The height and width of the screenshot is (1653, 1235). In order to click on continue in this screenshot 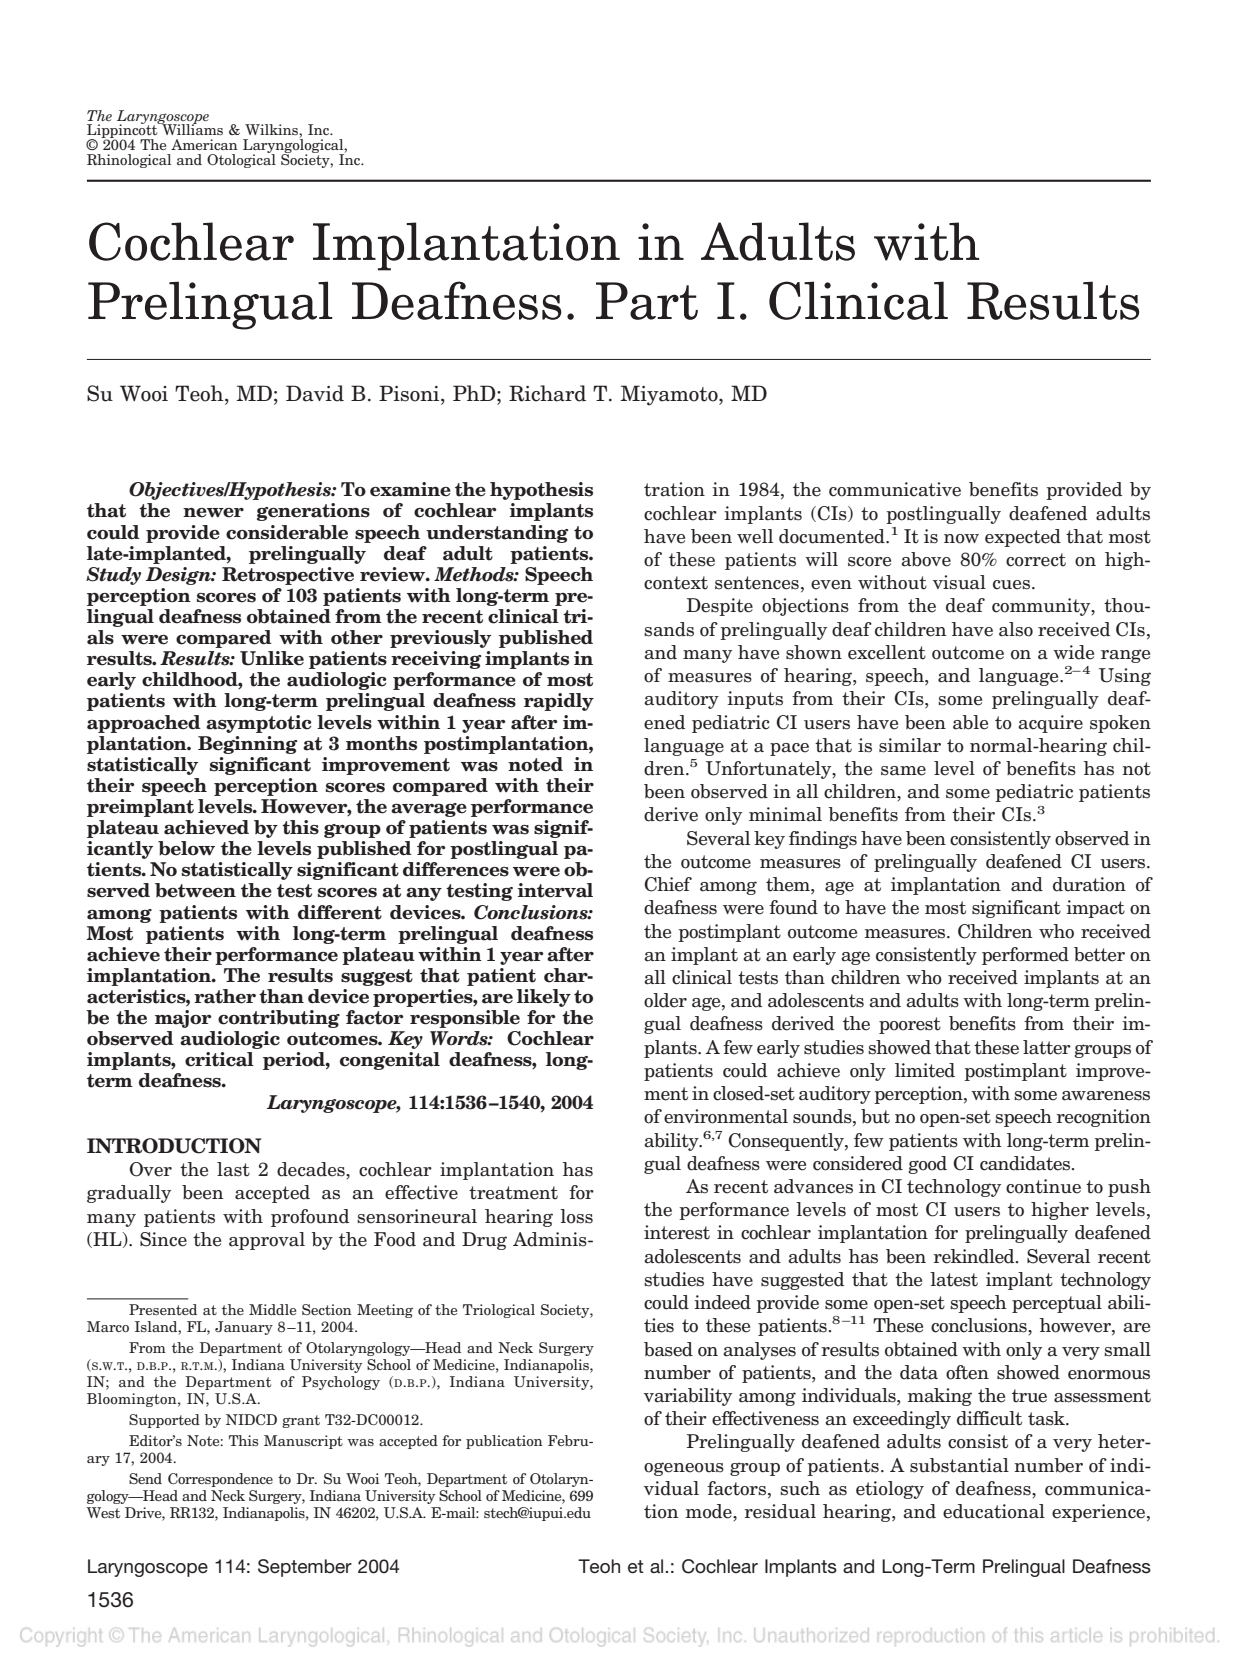, I will do `click(1043, 1186)`.
